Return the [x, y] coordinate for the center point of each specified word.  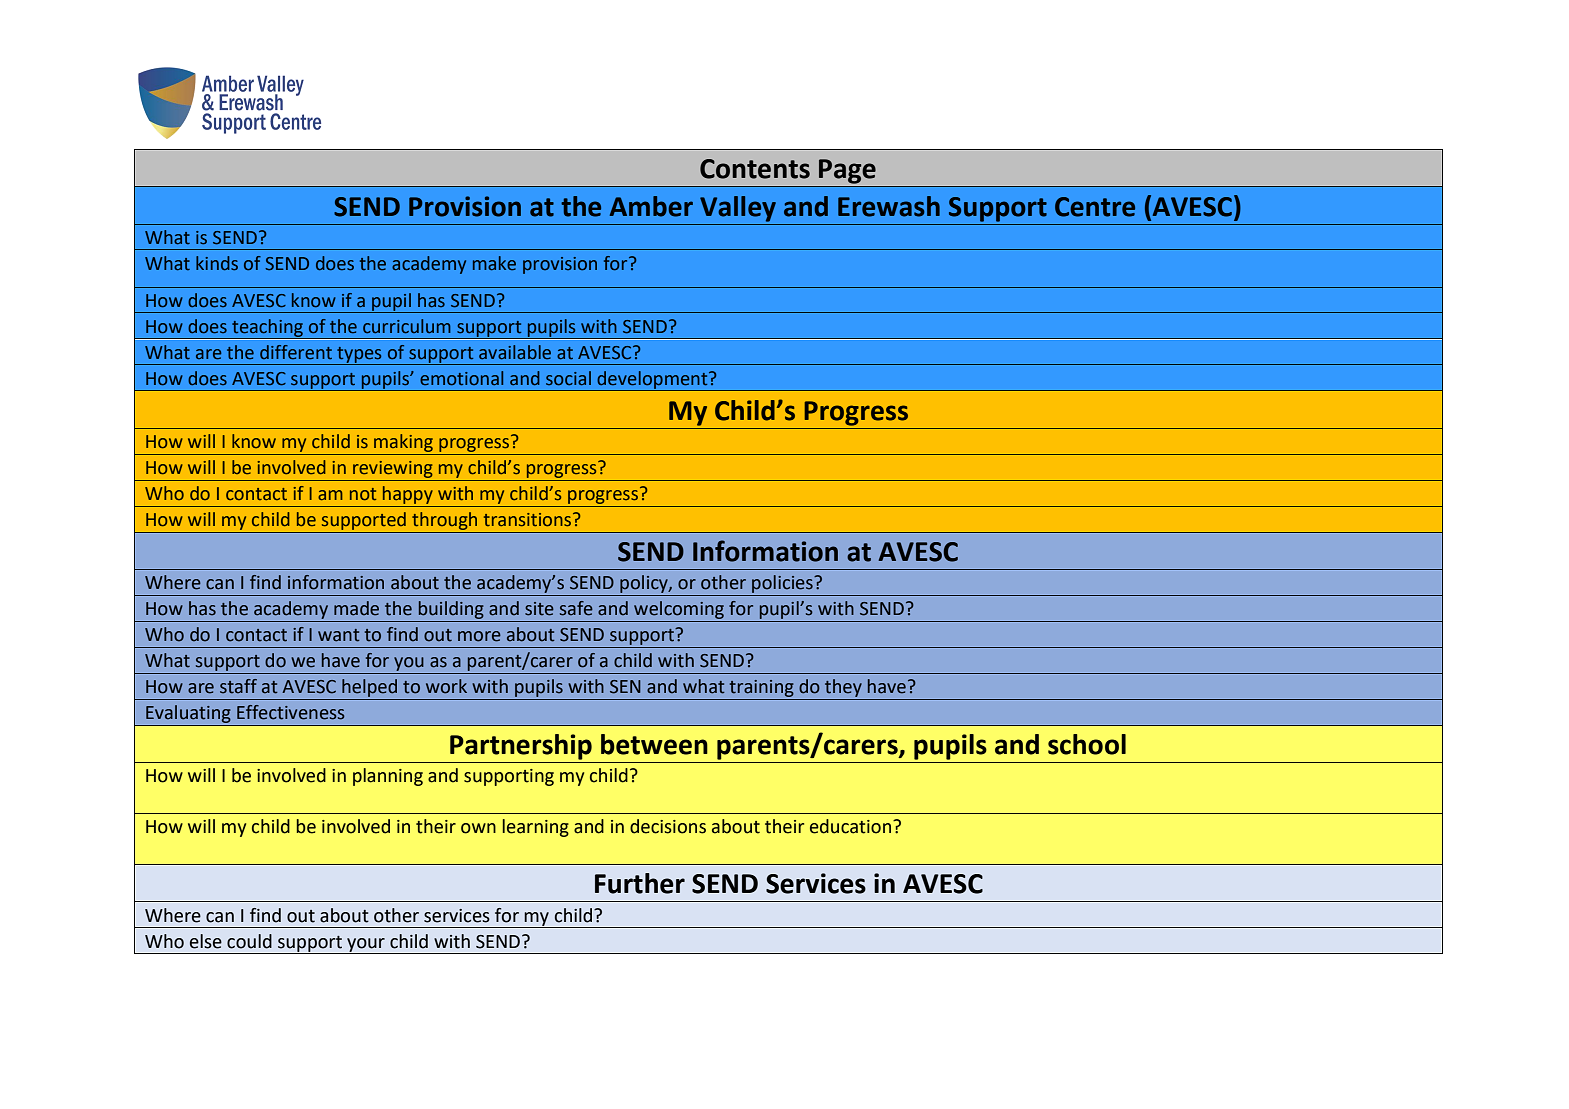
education [852, 826]
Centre [1095, 207]
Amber [651, 206]
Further [640, 883]
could [249, 941]
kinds [217, 263]
